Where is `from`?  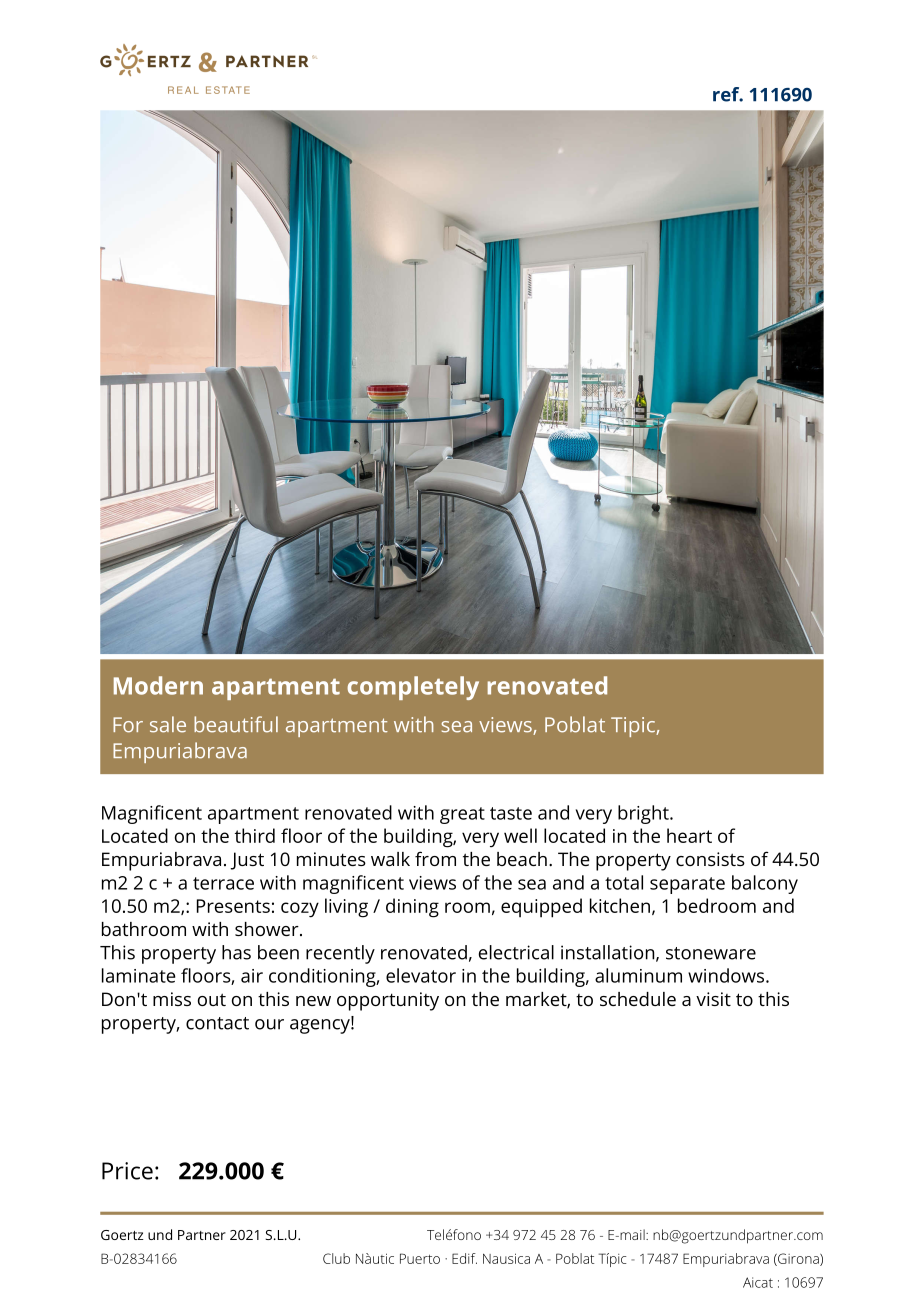 from is located at coordinates (435, 858).
